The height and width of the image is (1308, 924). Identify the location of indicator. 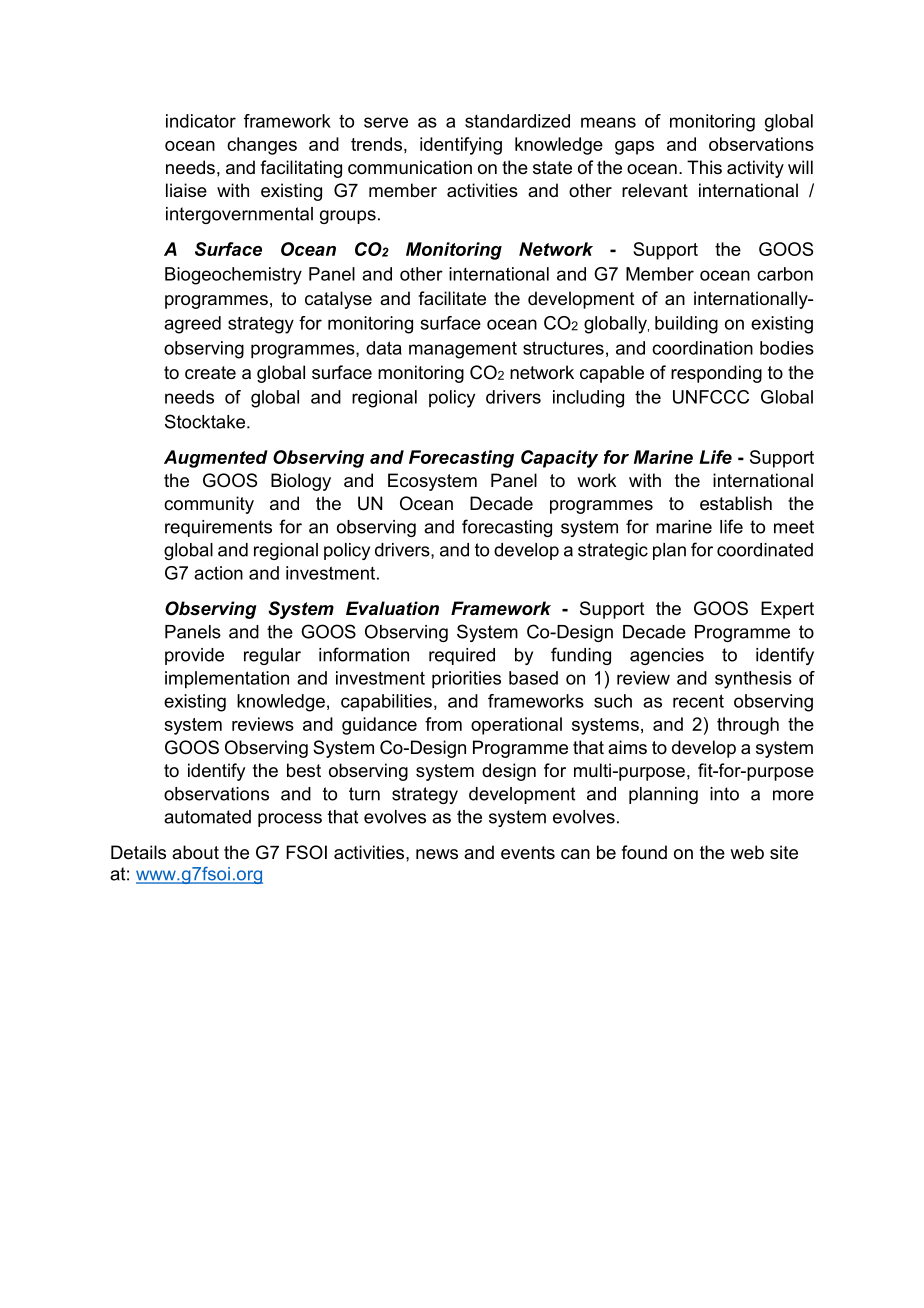
(201, 121).
